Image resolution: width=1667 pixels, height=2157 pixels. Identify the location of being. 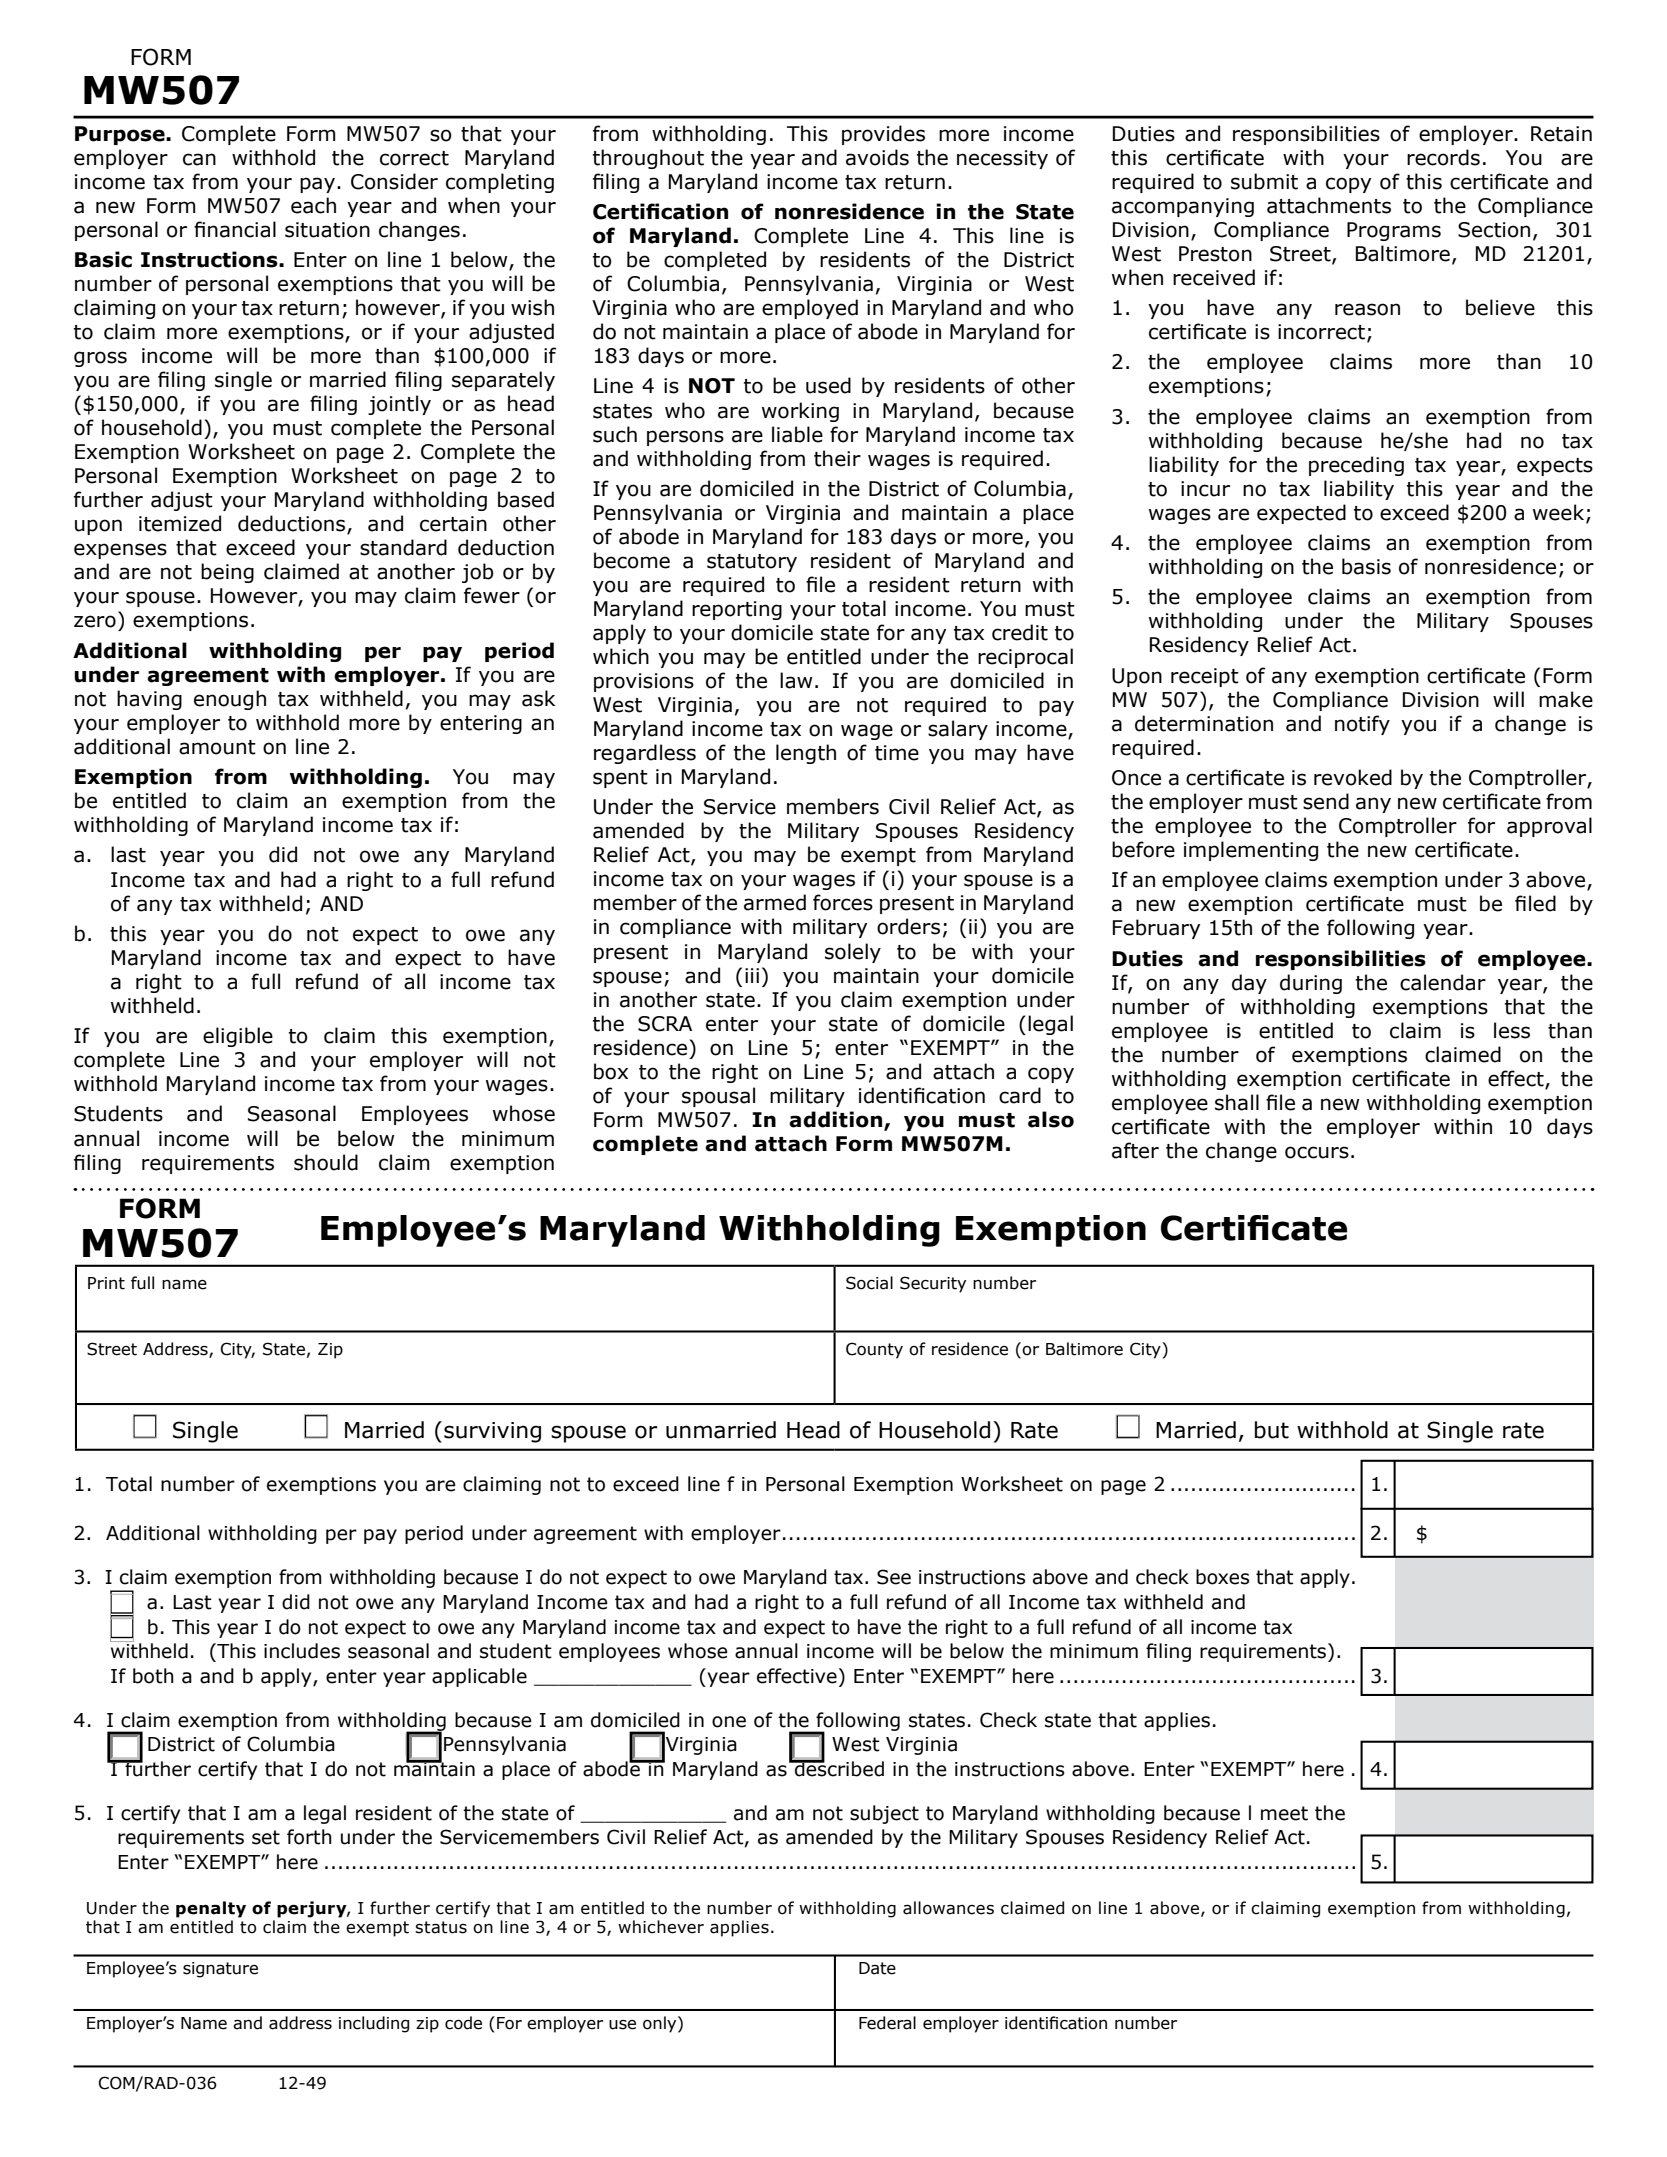
(227, 573).
